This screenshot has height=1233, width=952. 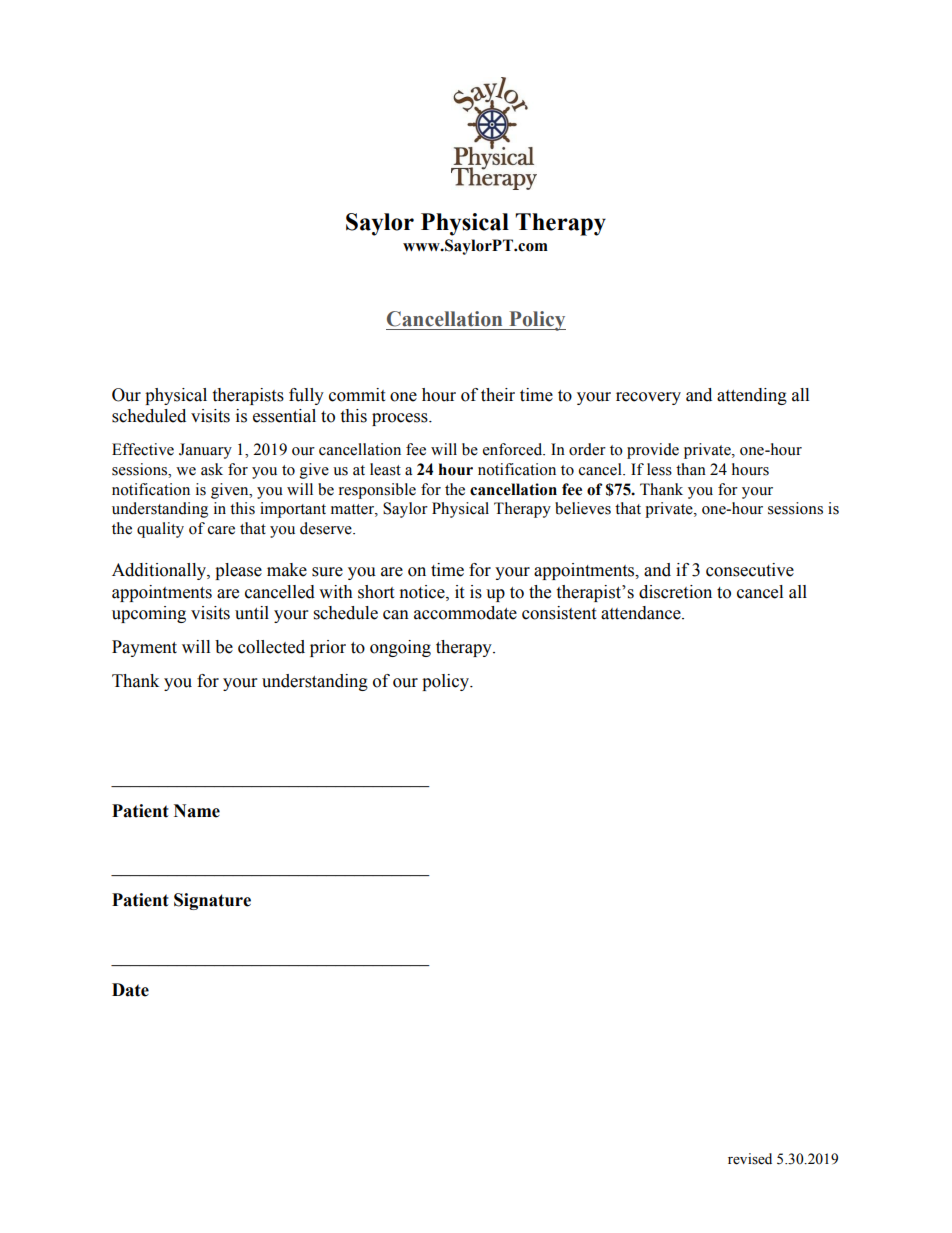 I want to click on recovery, so click(x=648, y=398).
